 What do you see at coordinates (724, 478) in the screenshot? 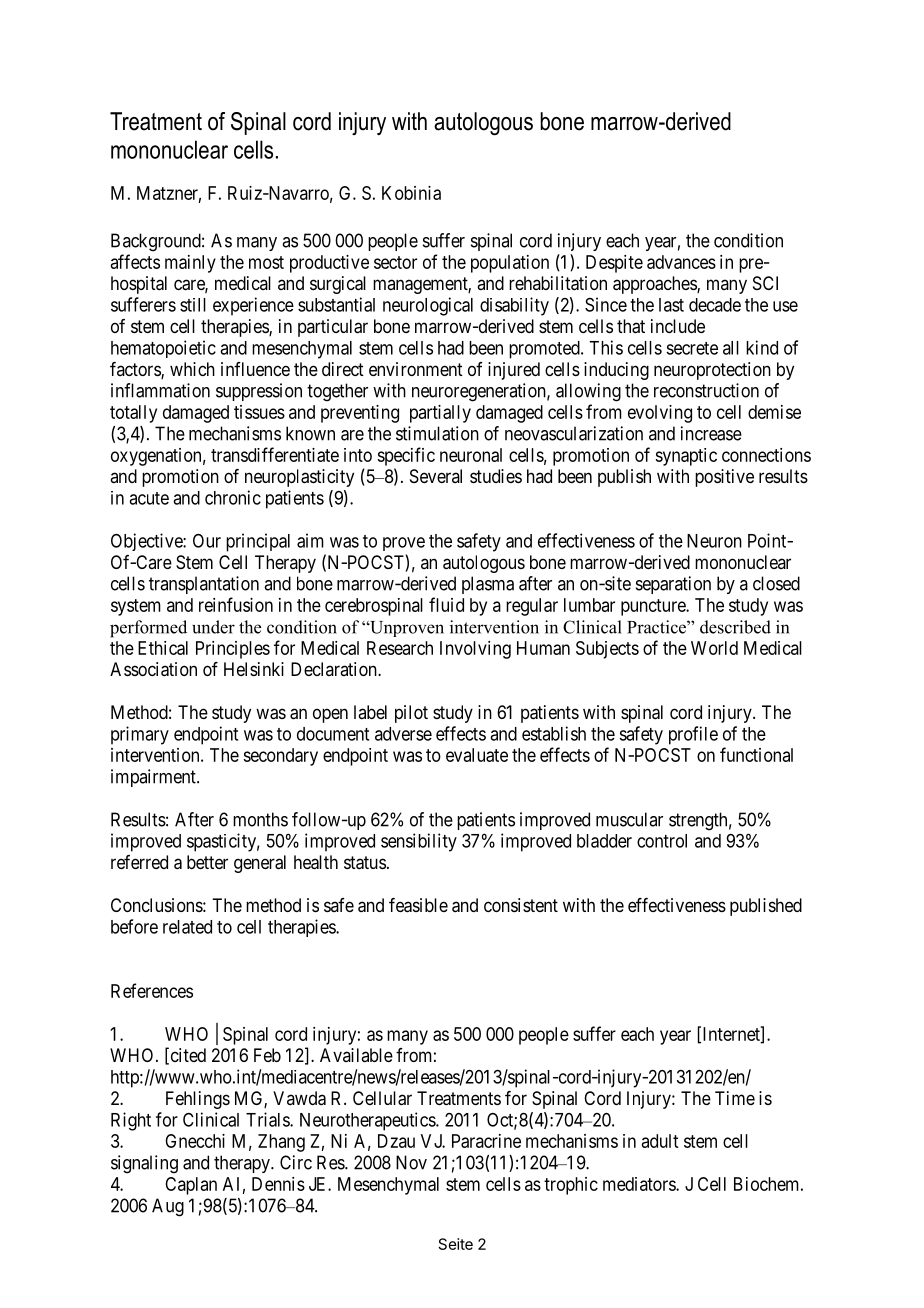
I see `positive` at bounding box center [724, 478].
